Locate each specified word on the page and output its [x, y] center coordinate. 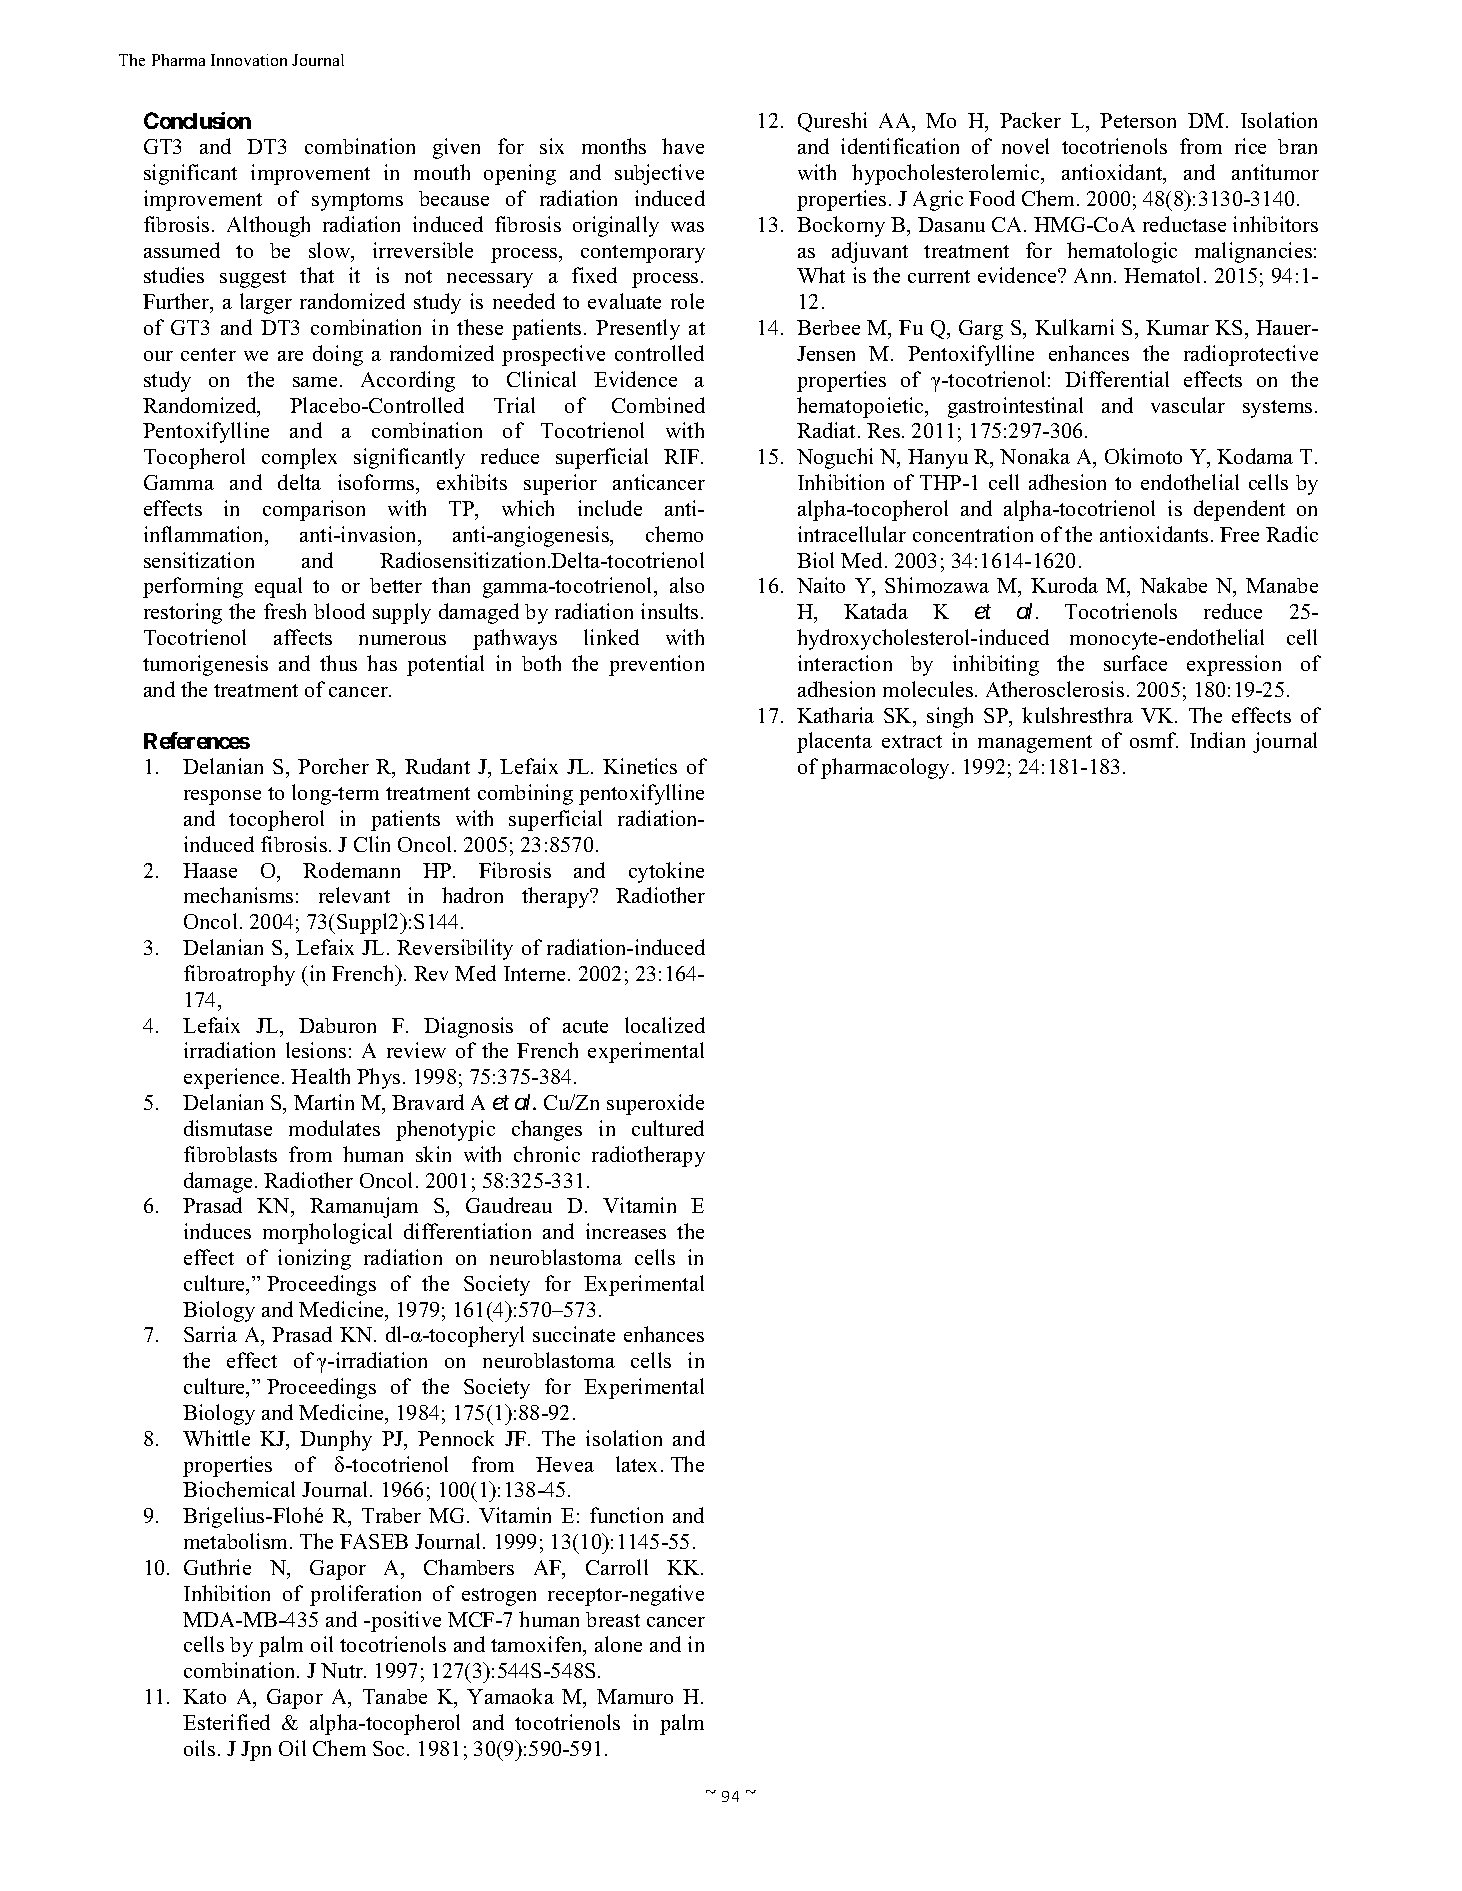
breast [613, 1619]
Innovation [249, 60]
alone [618, 1644]
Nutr [343, 1670]
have [683, 146]
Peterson [1138, 120]
